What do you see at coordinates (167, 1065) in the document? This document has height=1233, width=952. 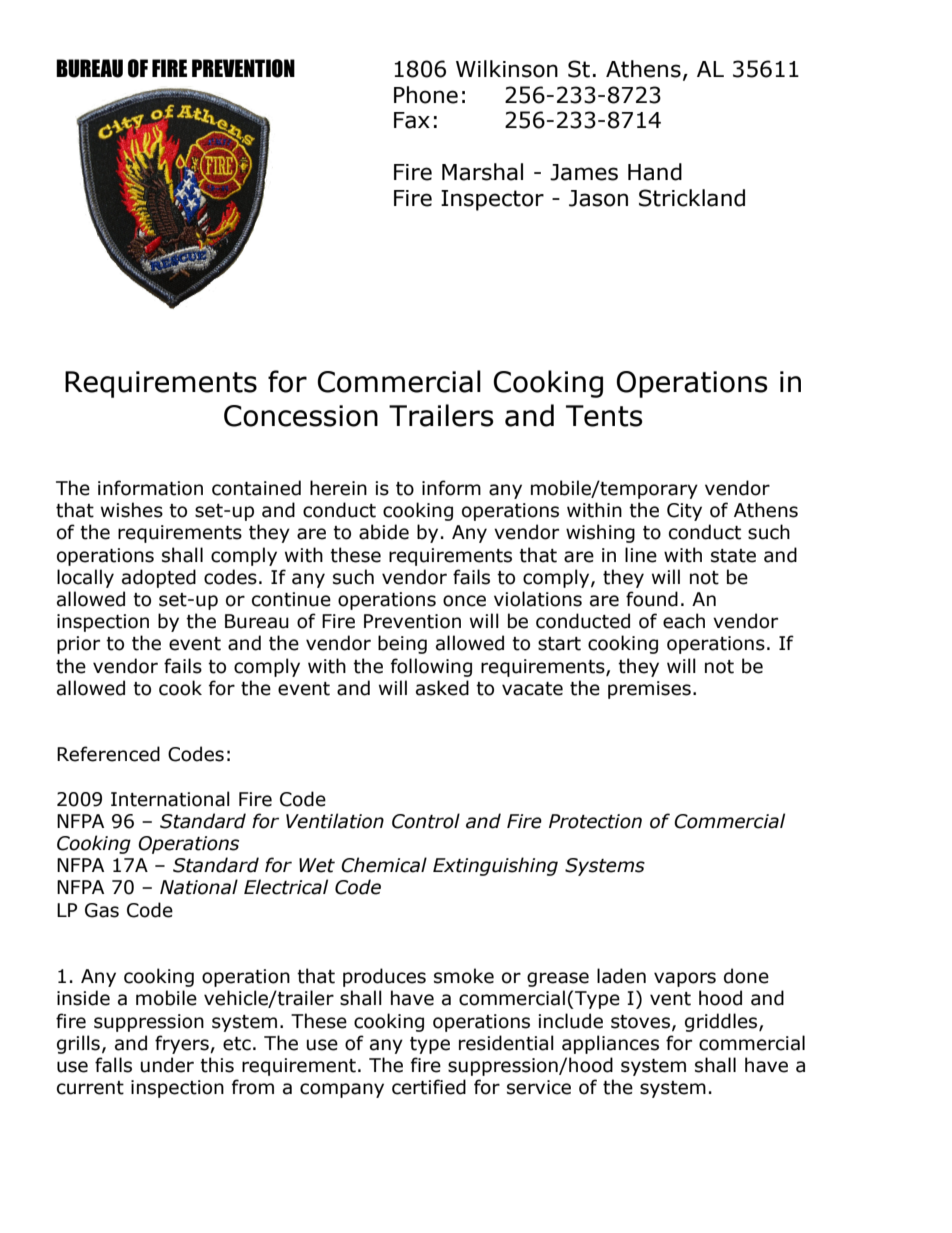 I see `under` at bounding box center [167, 1065].
